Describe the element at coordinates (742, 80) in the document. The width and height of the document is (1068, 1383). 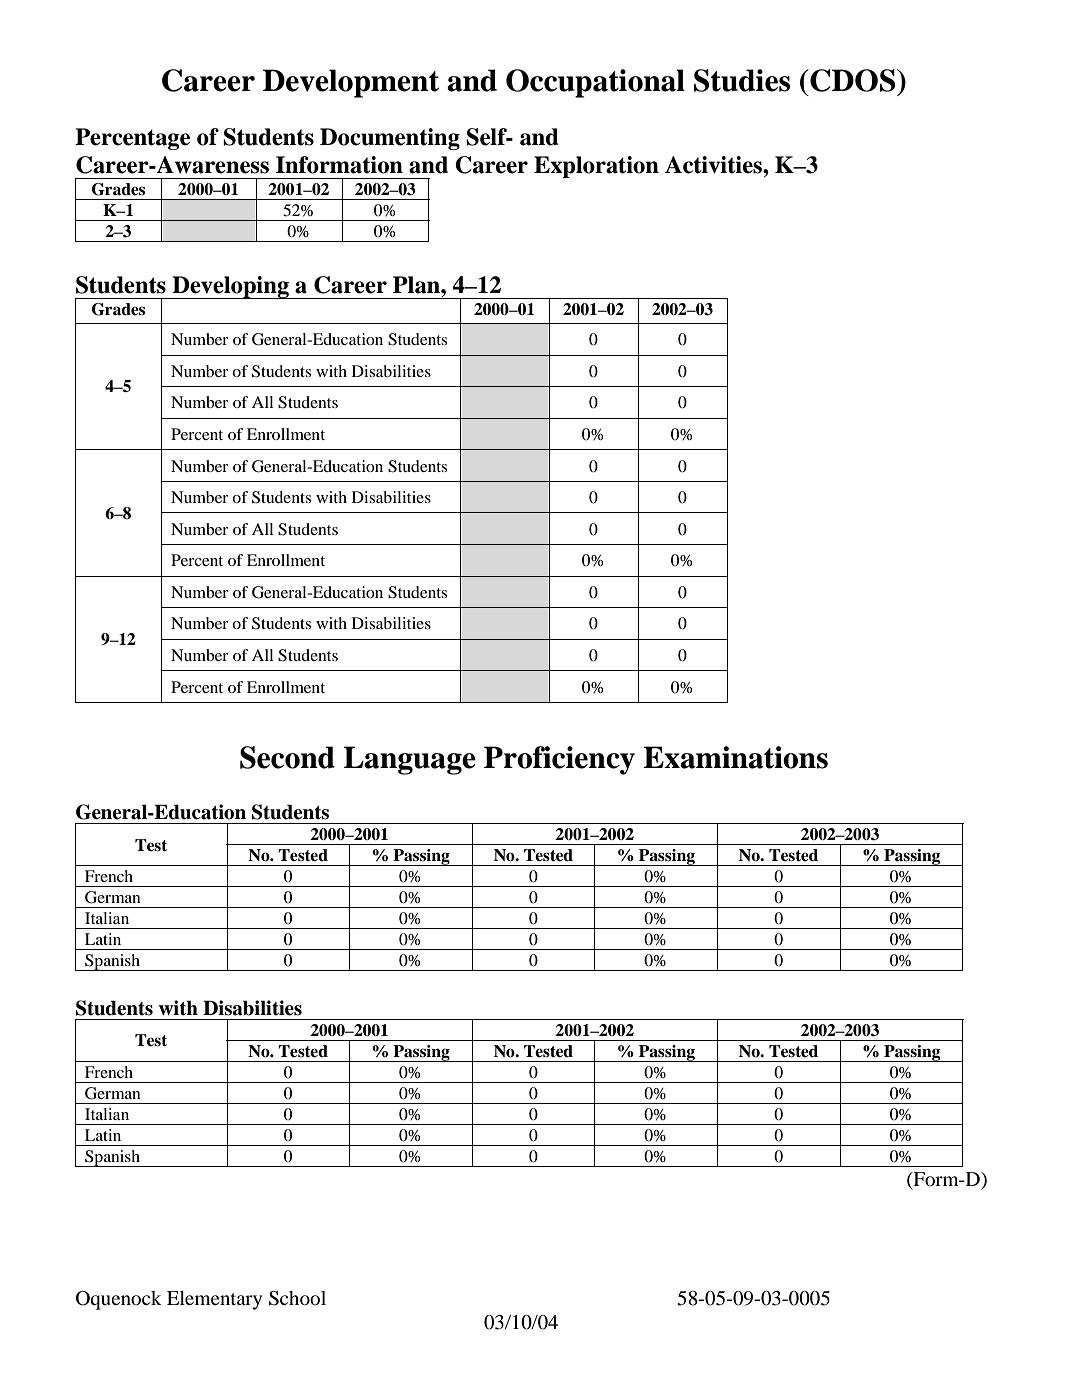
I see `Studies` at that location.
